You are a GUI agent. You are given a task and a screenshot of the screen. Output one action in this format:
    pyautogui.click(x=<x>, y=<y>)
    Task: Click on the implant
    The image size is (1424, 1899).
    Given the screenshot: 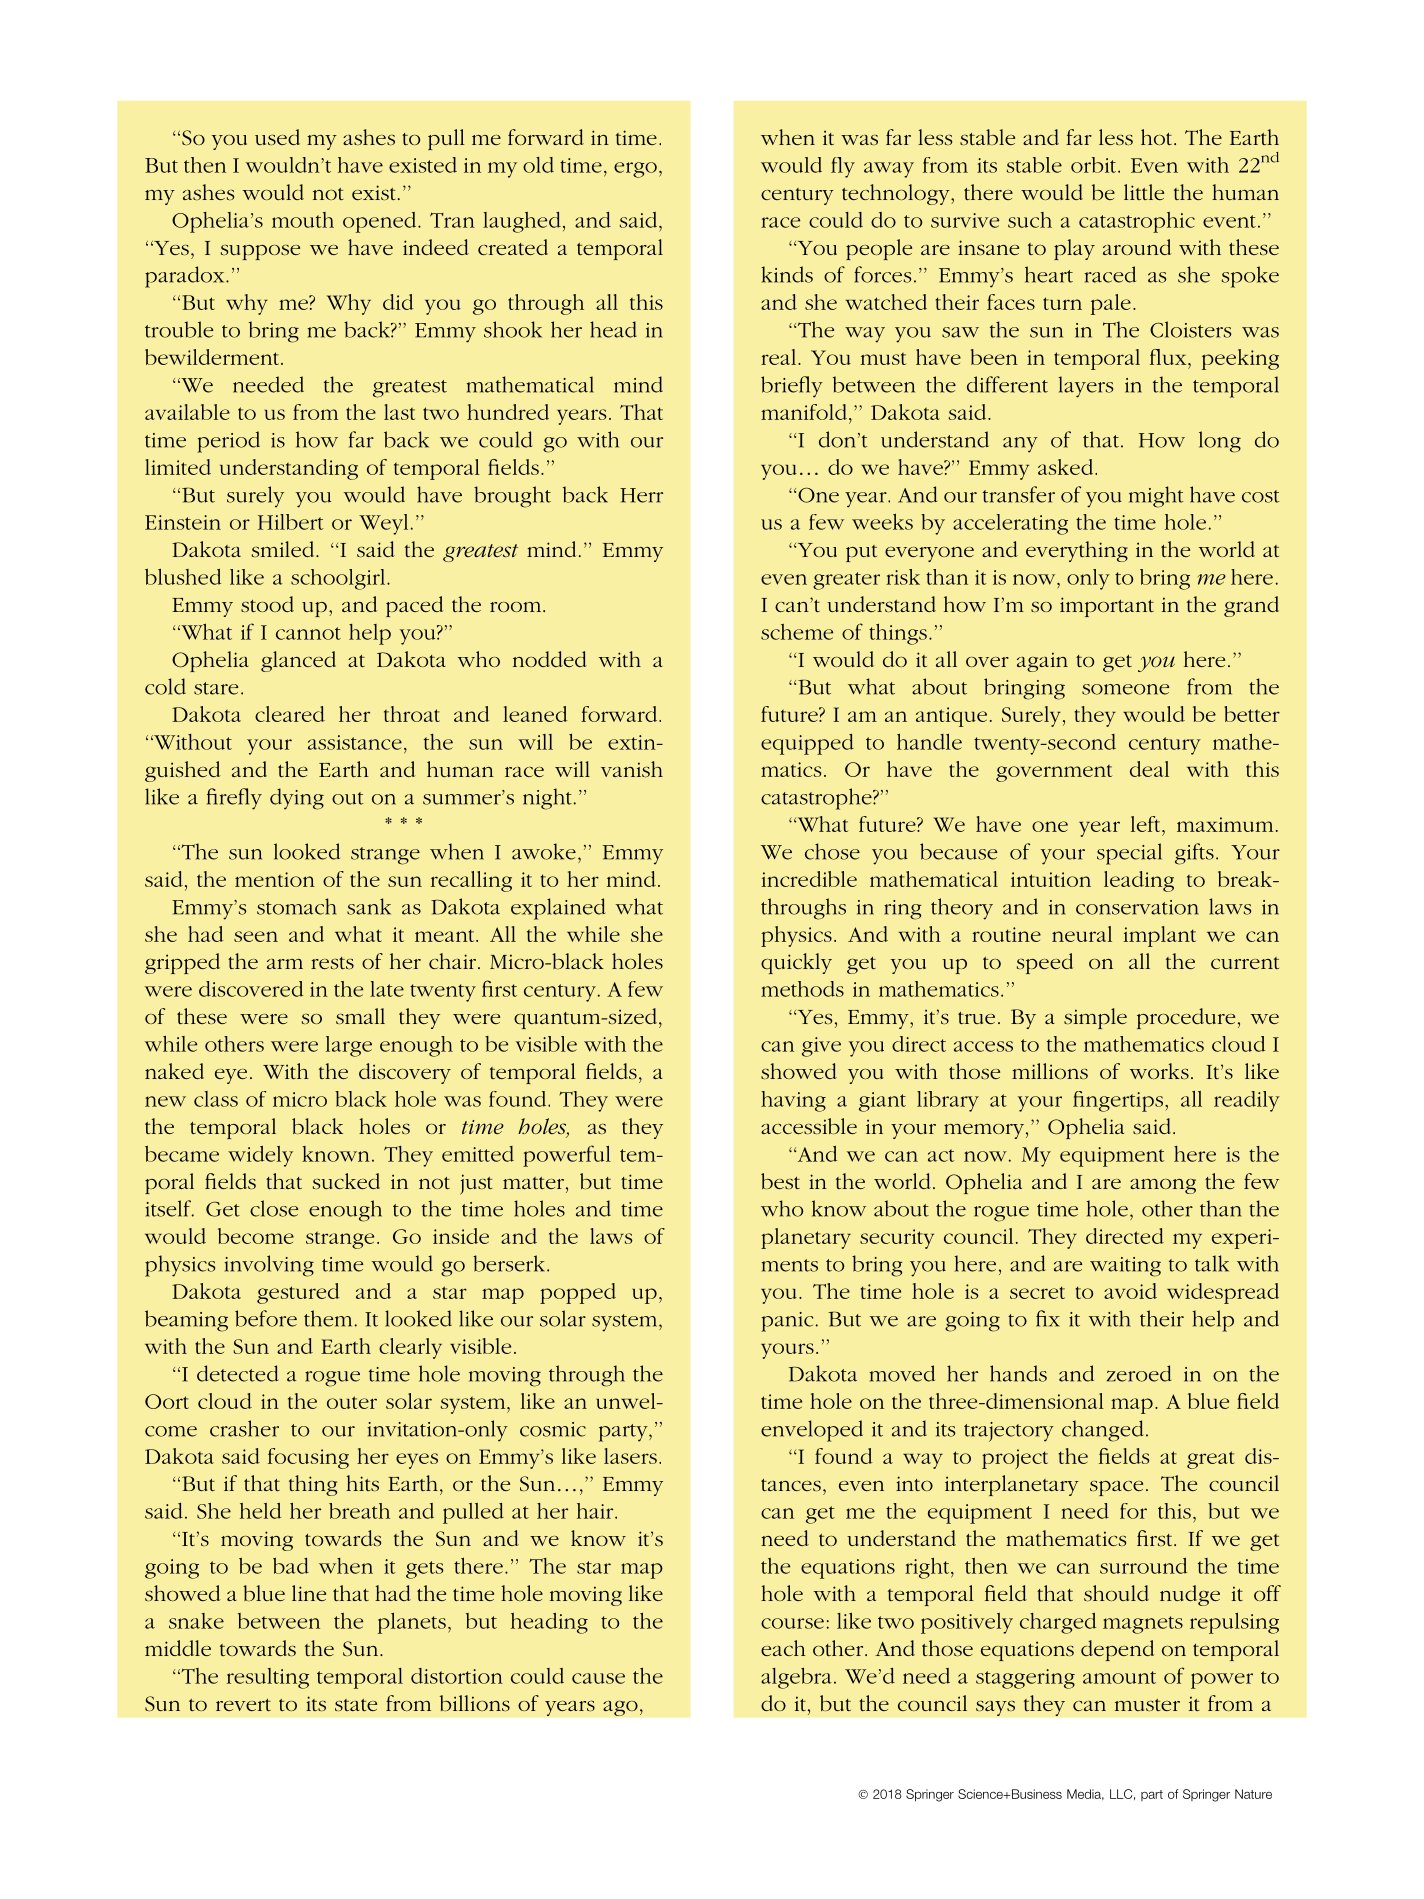 What is the action you would take?
    pyautogui.click(x=1160, y=936)
